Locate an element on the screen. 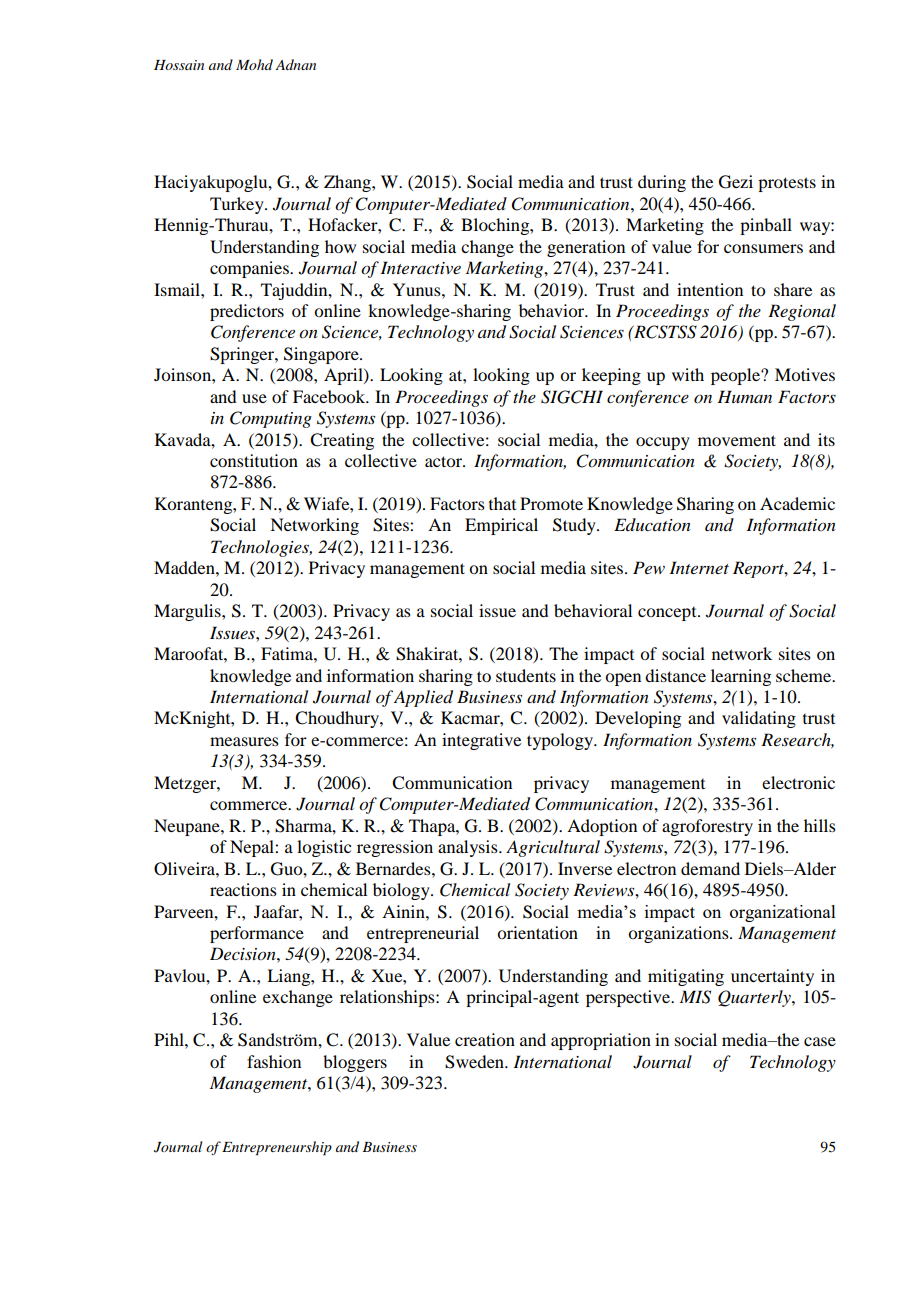  case is located at coordinates (820, 1041).
